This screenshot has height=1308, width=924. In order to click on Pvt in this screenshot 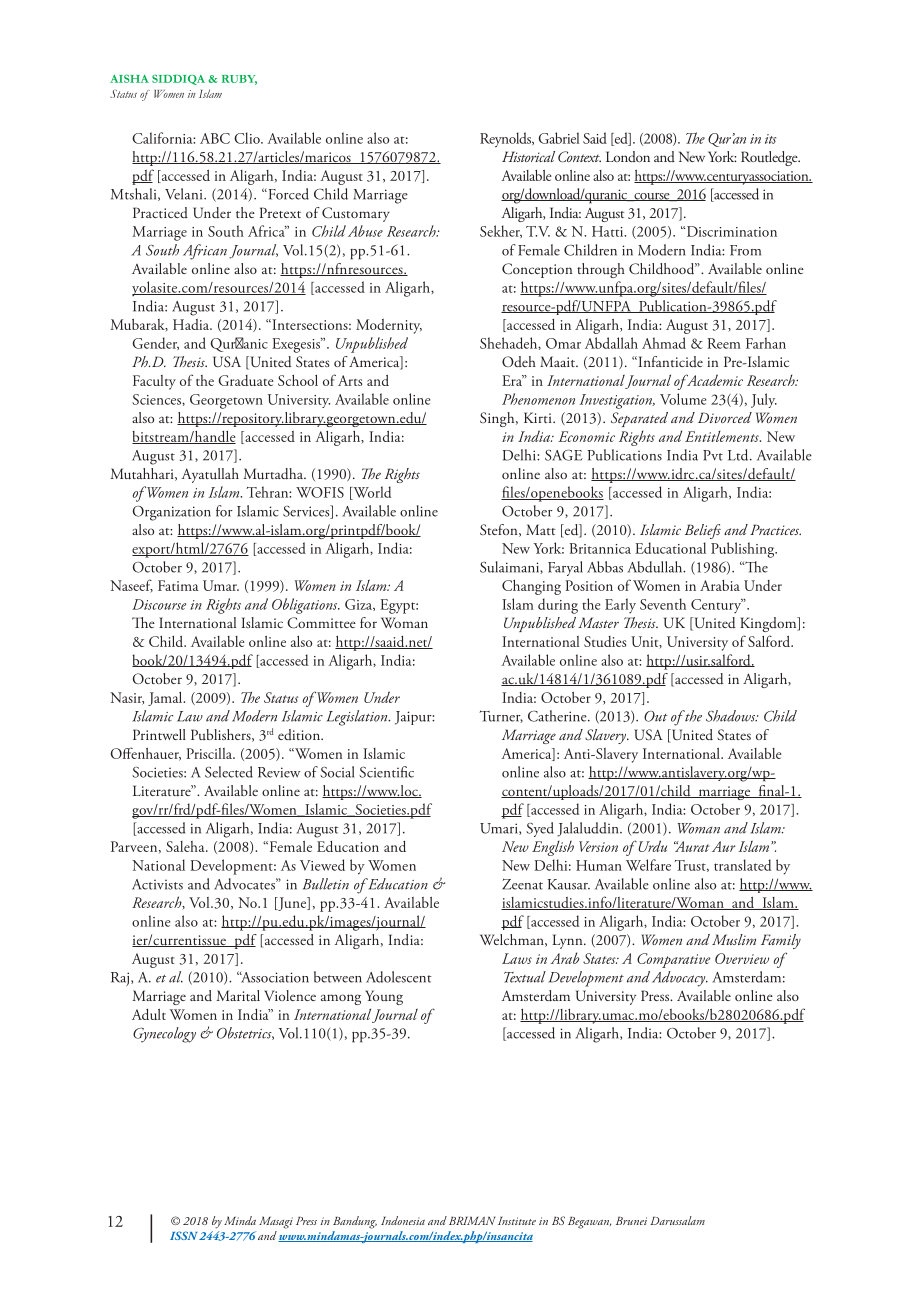, I will do `click(713, 455)`.
